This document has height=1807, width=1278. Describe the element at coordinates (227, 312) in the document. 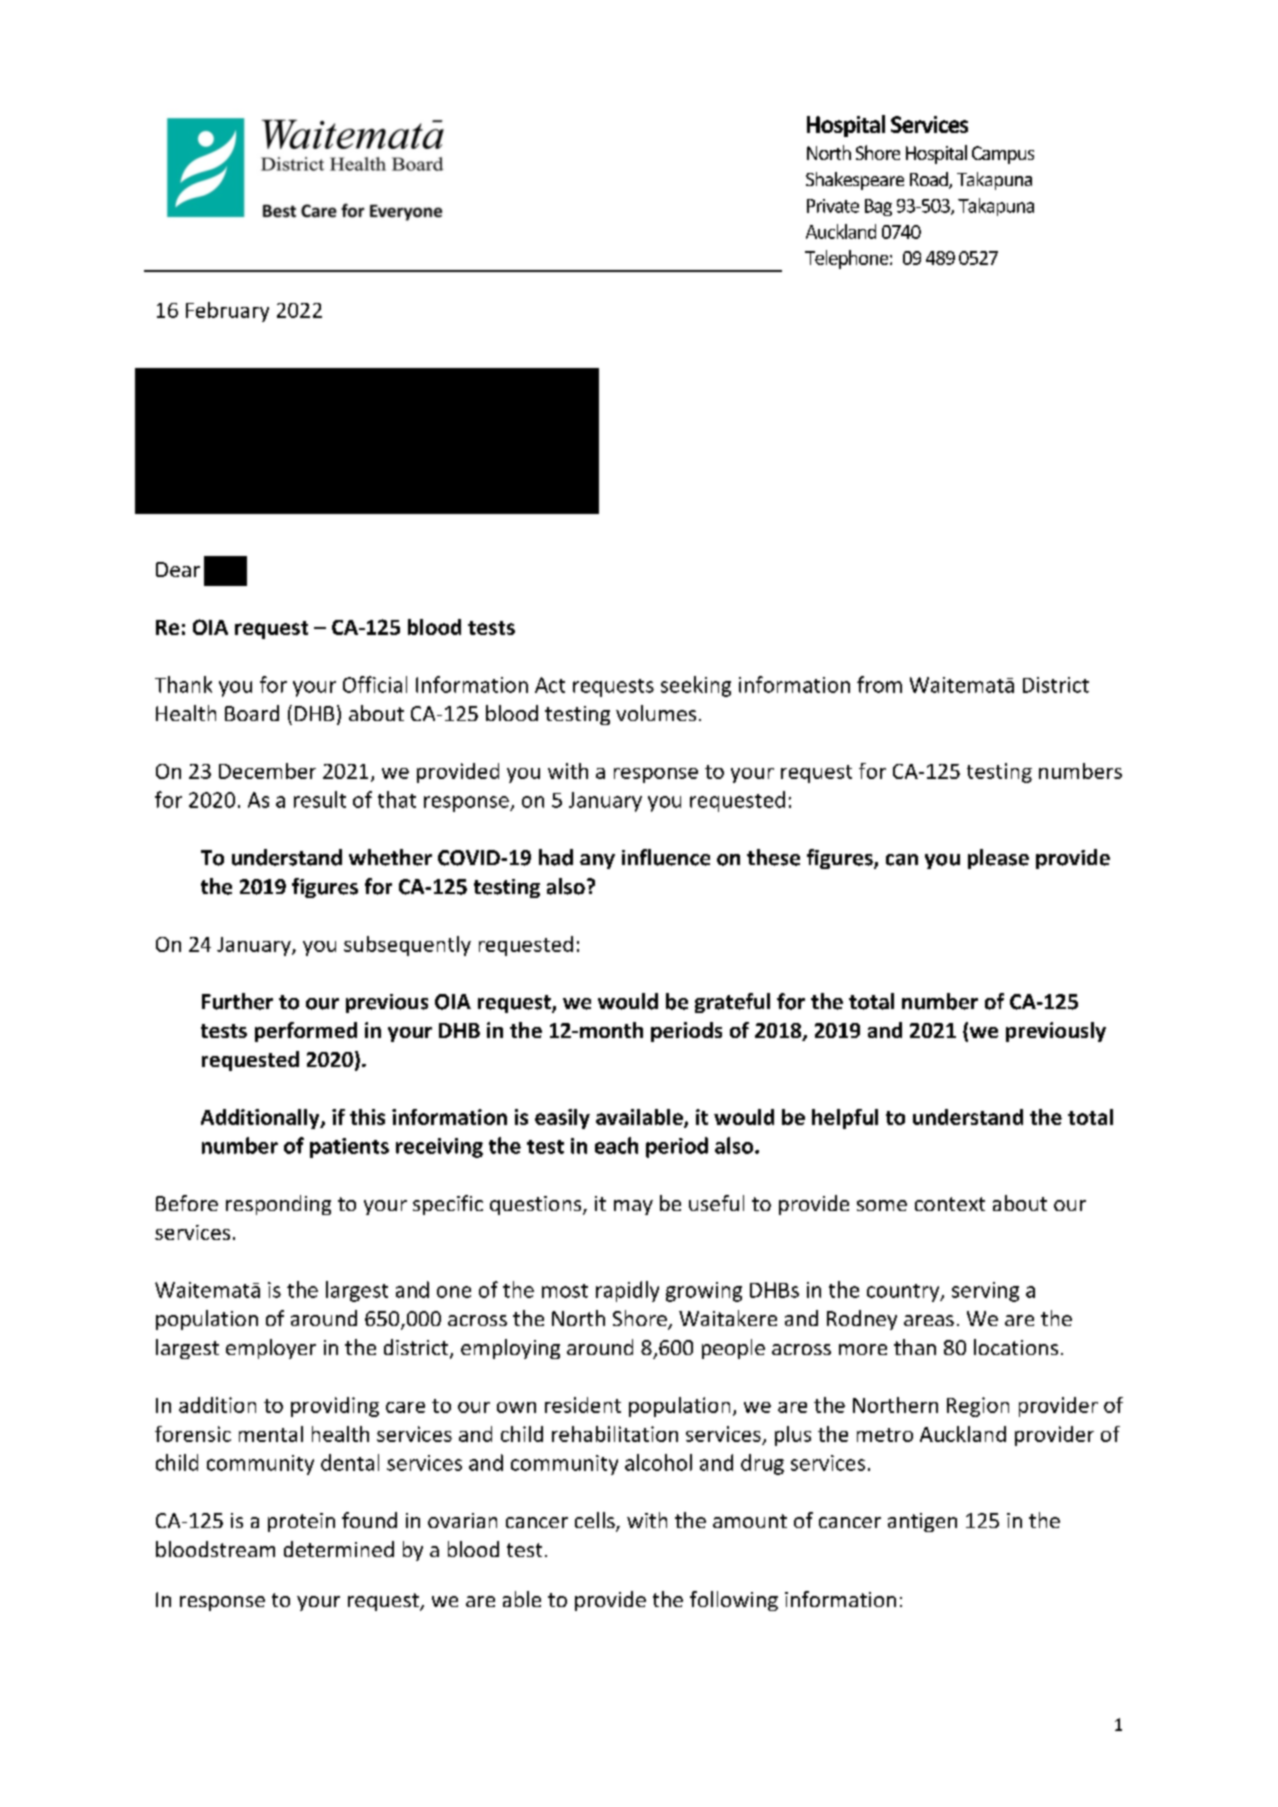

I see `February` at that location.
